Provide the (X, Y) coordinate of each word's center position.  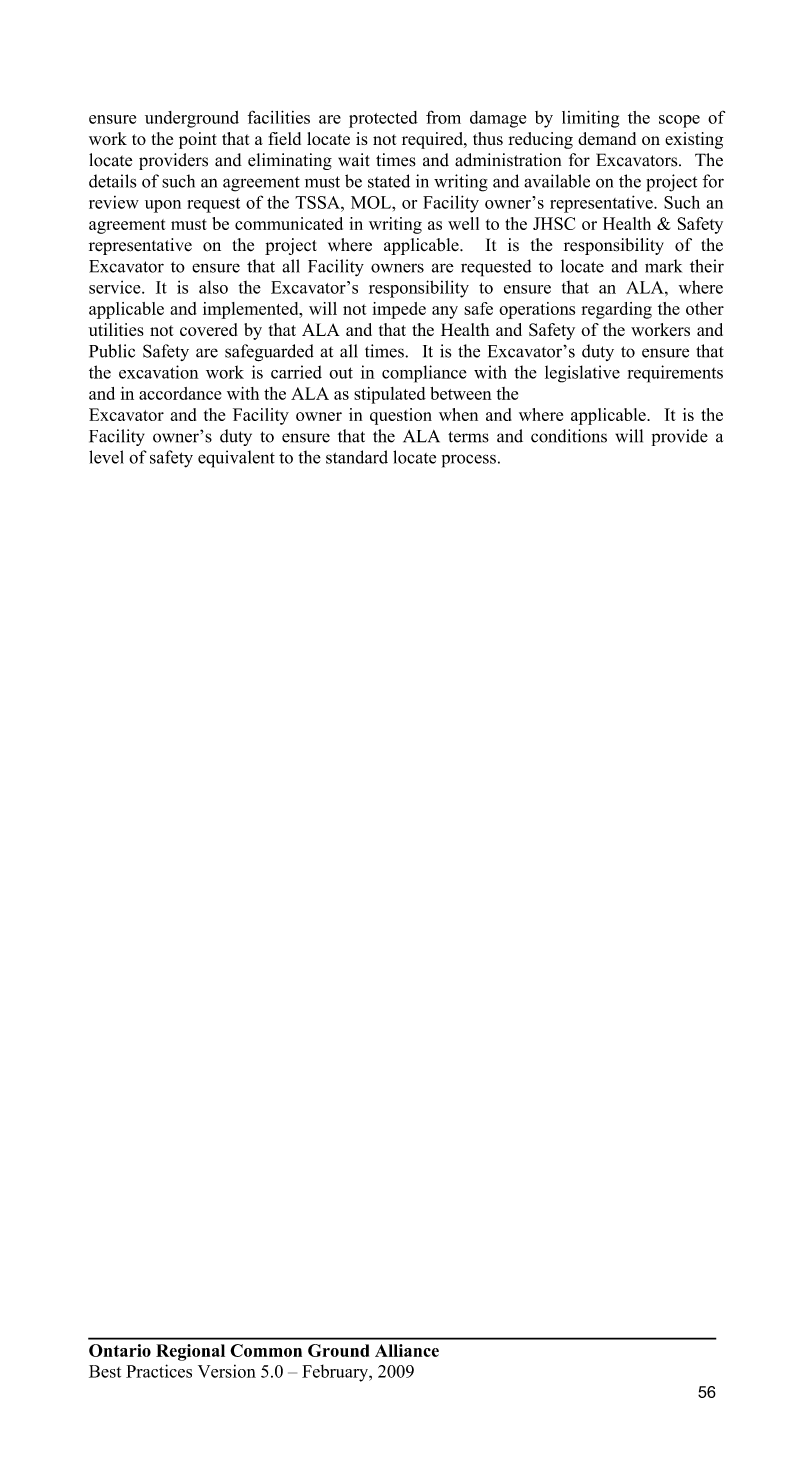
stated (389, 181)
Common (266, 1350)
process (469, 461)
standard (357, 457)
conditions (569, 436)
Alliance (407, 1350)
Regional (190, 1352)
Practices (159, 1371)
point (198, 140)
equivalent (236, 459)
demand (607, 138)
